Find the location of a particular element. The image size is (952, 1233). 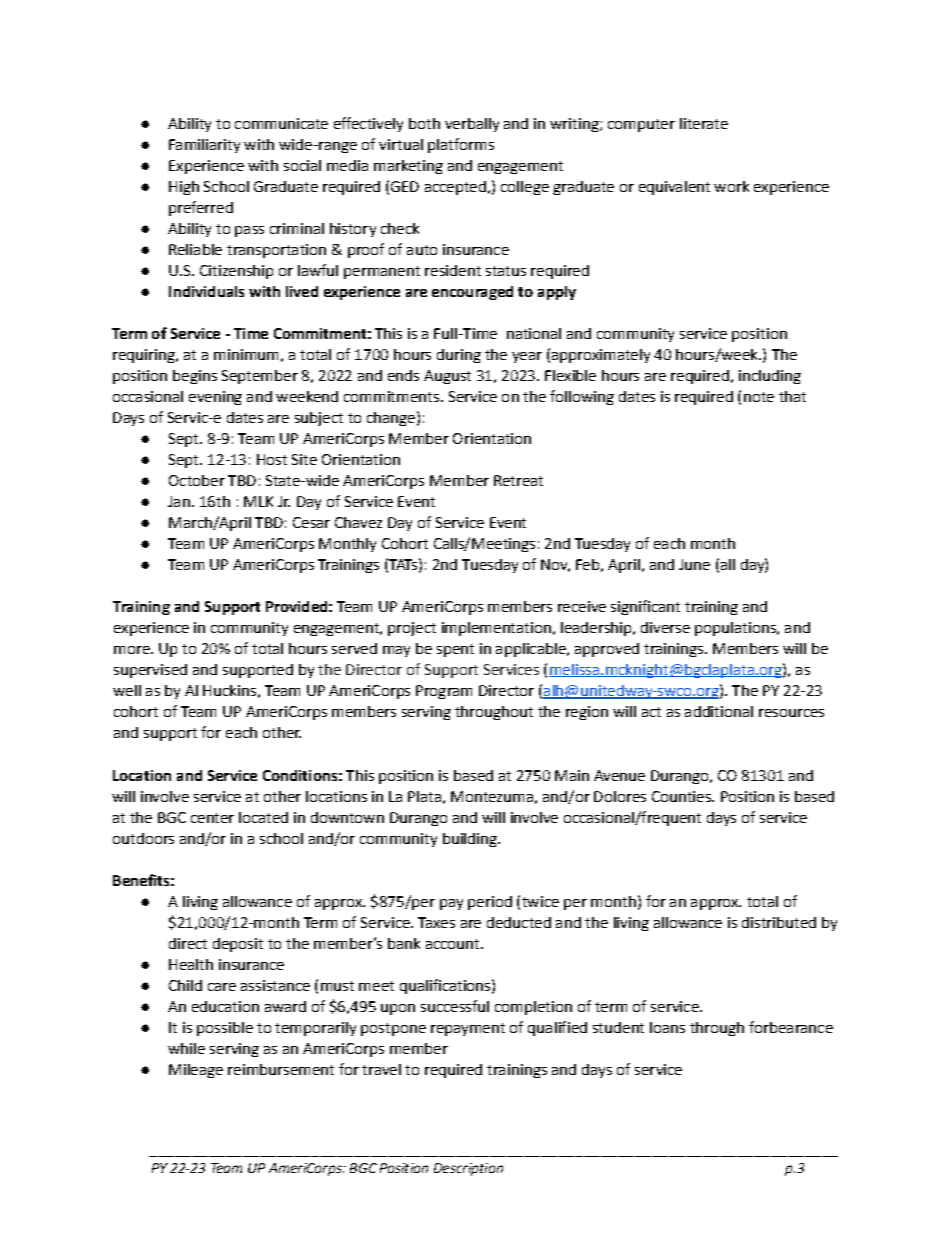

supervised is located at coordinates (150, 671).
